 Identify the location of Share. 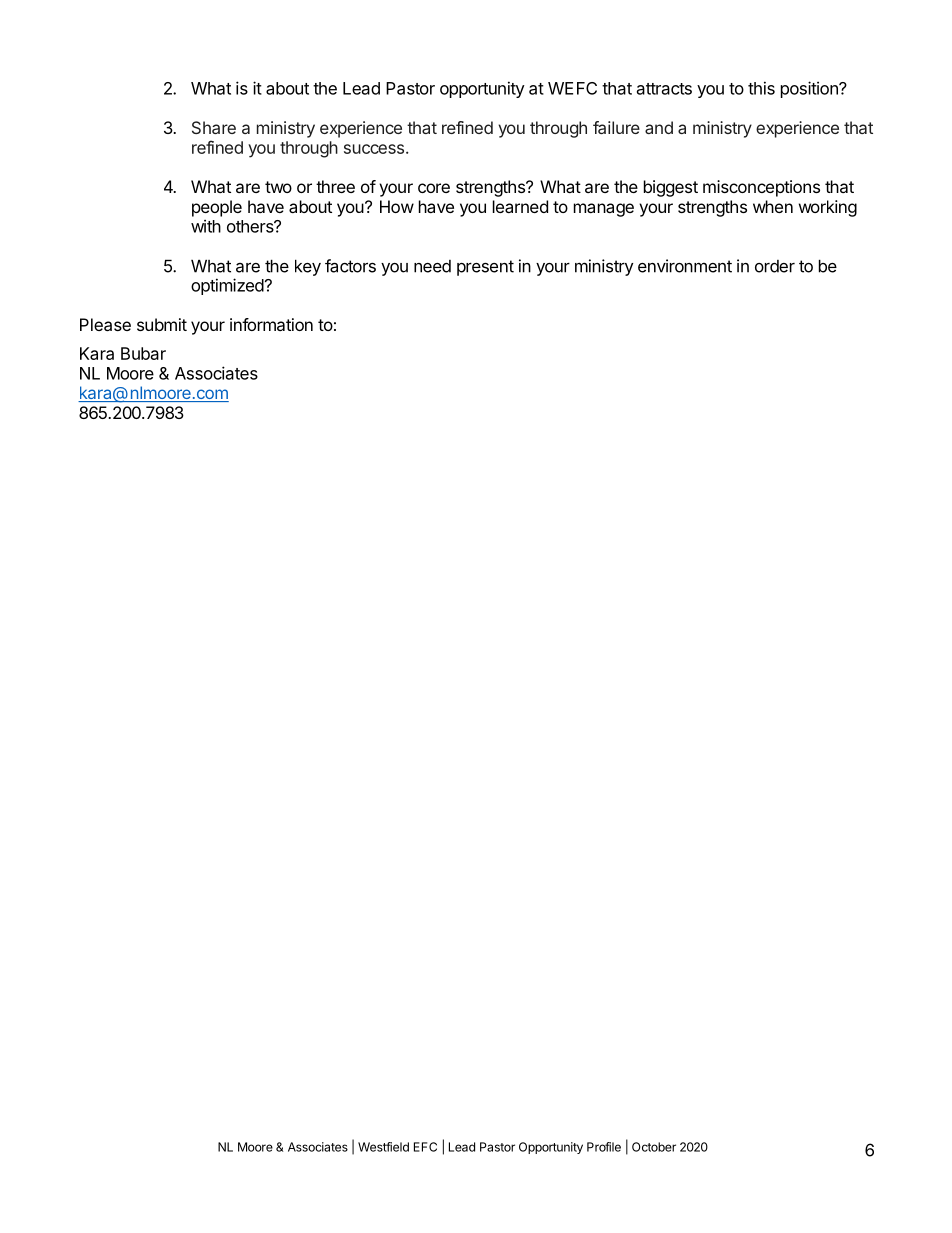
(214, 127).
